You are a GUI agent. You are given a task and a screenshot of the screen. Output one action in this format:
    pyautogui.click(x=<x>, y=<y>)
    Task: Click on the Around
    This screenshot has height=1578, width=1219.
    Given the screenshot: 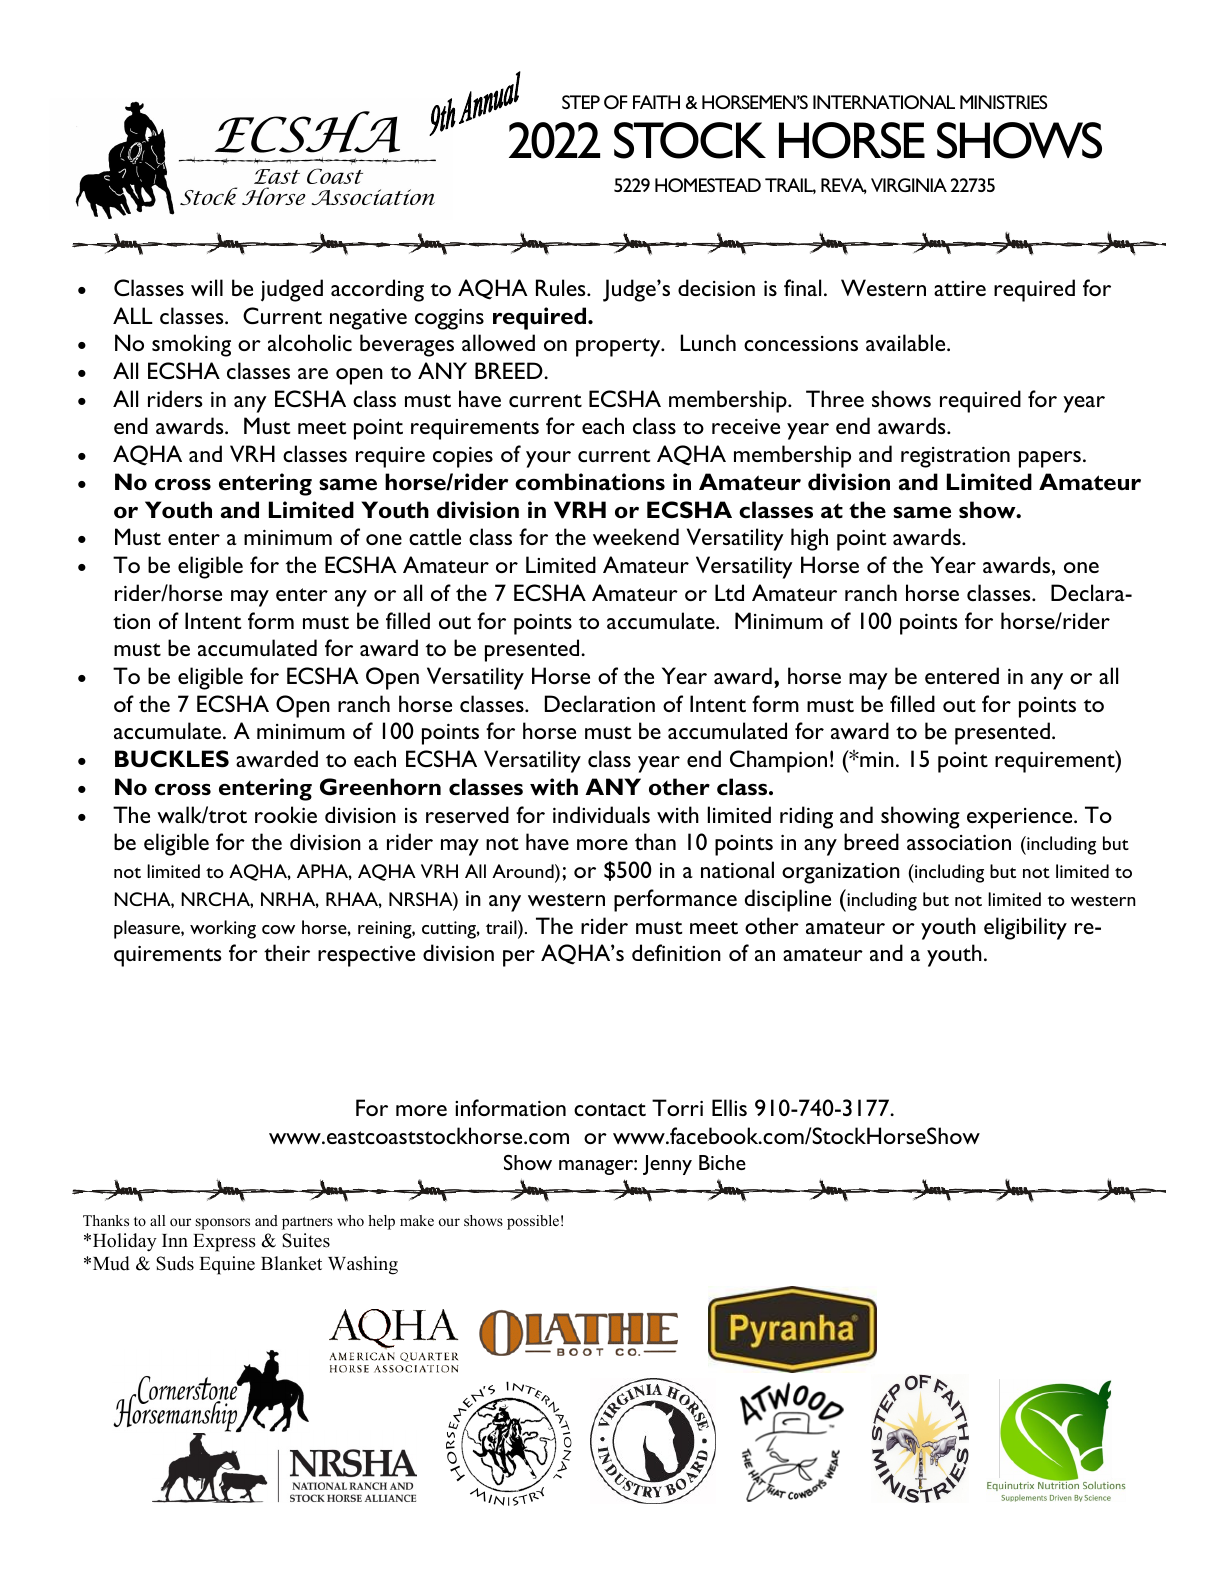 What is the action you would take?
    pyautogui.click(x=524, y=871)
